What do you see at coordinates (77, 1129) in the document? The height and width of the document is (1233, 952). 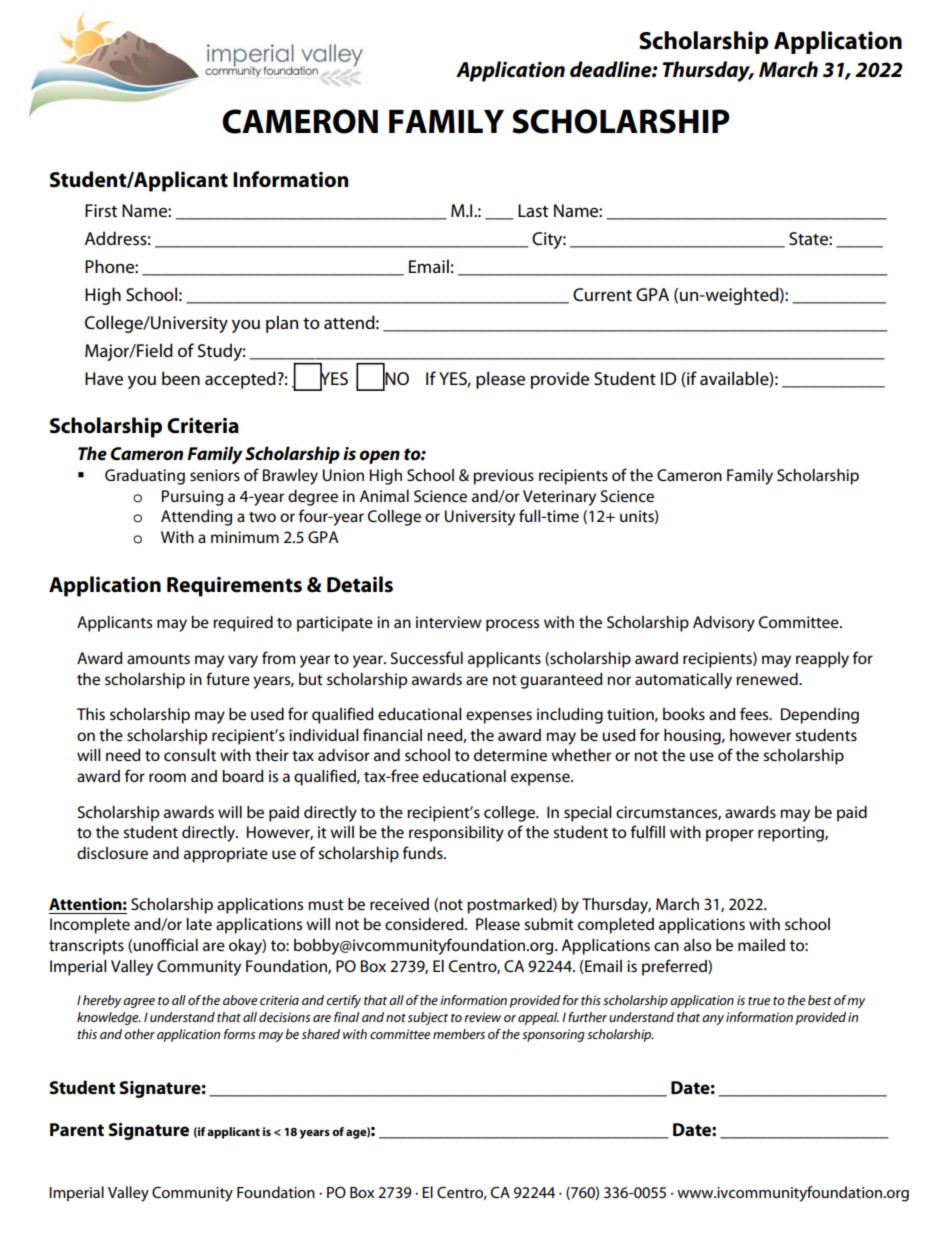 I see `Parent` at bounding box center [77, 1129].
